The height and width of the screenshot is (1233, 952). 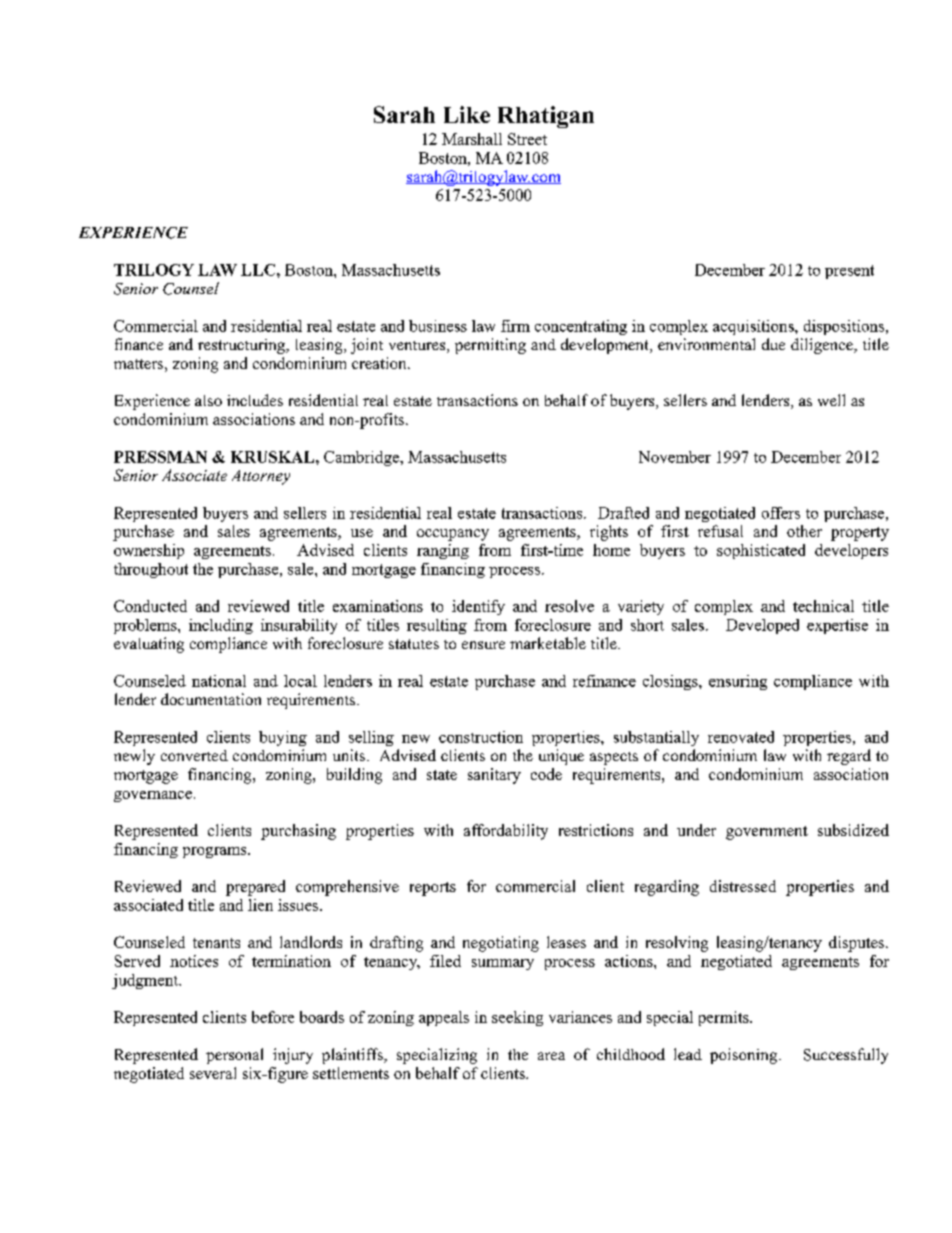 What do you see at coordinates (478, 607) in the screenshot?
I see `identify` at bounding box center [478, 607].
